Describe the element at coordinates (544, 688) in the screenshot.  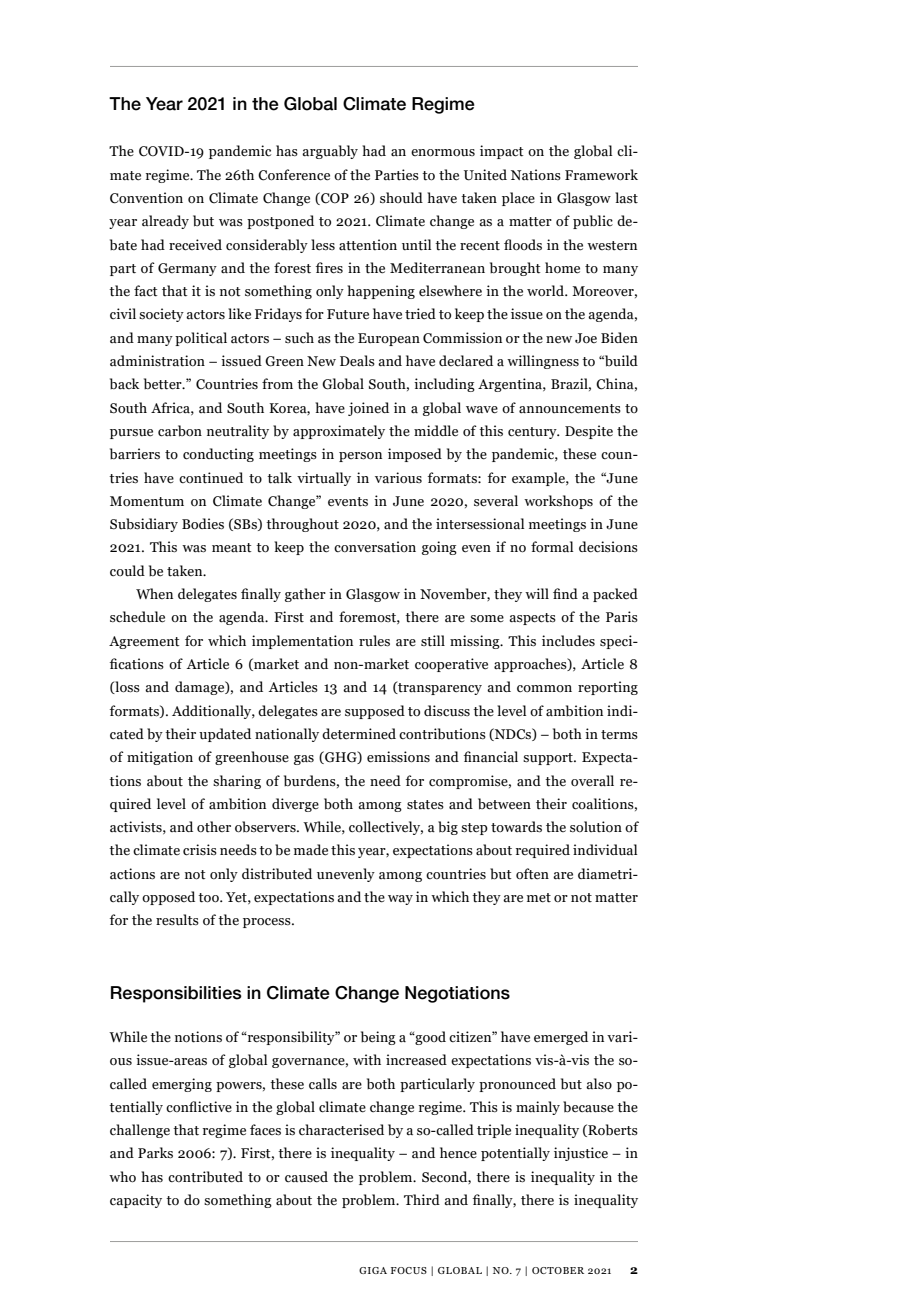
I see `common` at that location.
